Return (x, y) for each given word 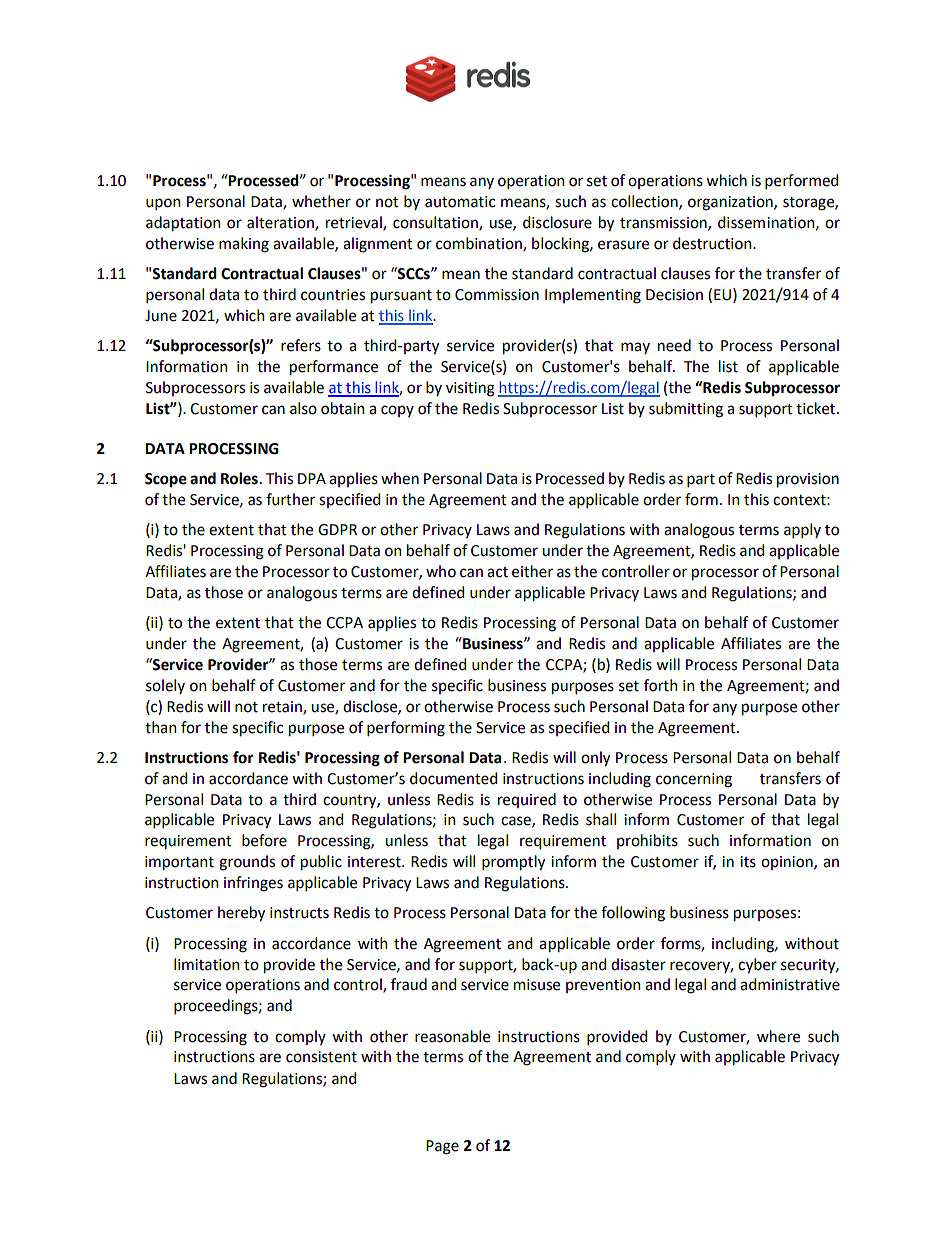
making (244, 245)
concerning (694, 780)
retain (283, 707)
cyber (757, 966)
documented (453, 778)
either (532, 571)
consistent (321, 1057)
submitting (686, 410)
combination (480, 244)
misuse (537, 985)
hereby (241, 914)
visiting (470, 389)
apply (802, 530)
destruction (713, 243)
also (303, 408)
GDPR (337, 530)
